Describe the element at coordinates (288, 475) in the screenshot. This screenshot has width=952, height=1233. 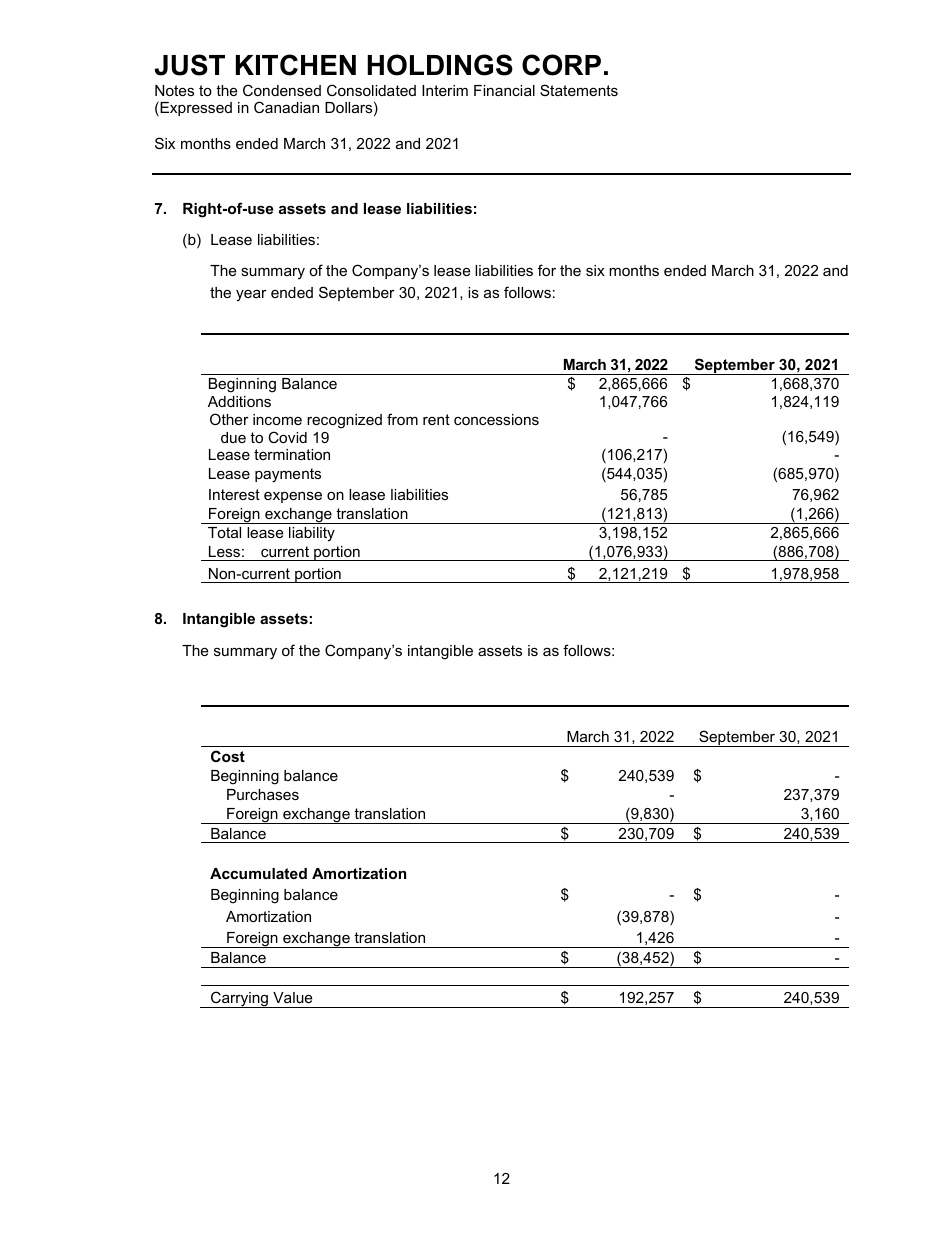
I see `payments` at that location.
